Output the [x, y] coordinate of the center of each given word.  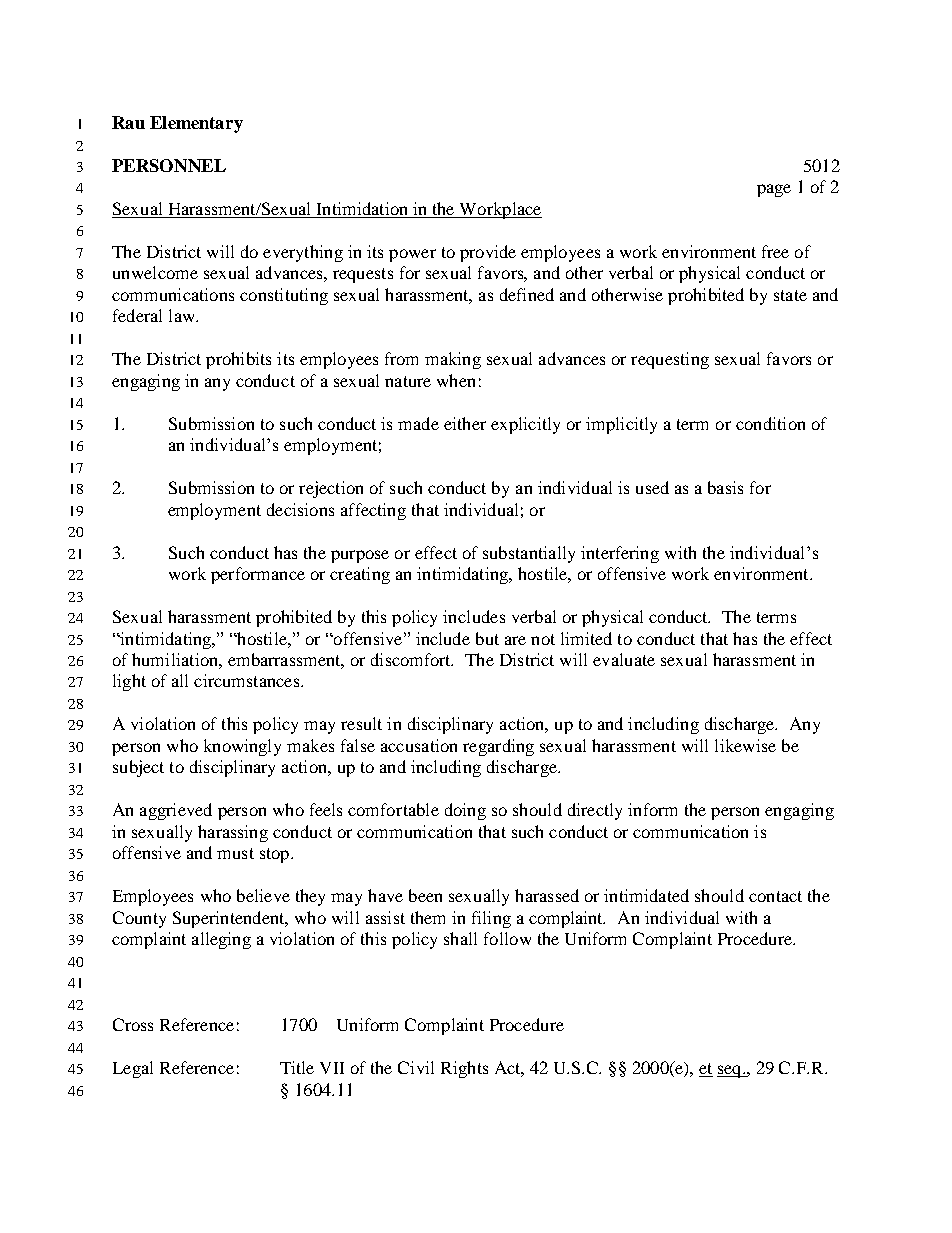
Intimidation [362, 208]
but [487, 638]
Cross [133, 1024]
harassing [233, 833]
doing [465, 811]
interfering [620, 554]
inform [652, 809]
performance [258, 575]
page [774, 190]
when [456, 380]
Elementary [196, 124]
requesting [670, 360]
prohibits [238, 360]
